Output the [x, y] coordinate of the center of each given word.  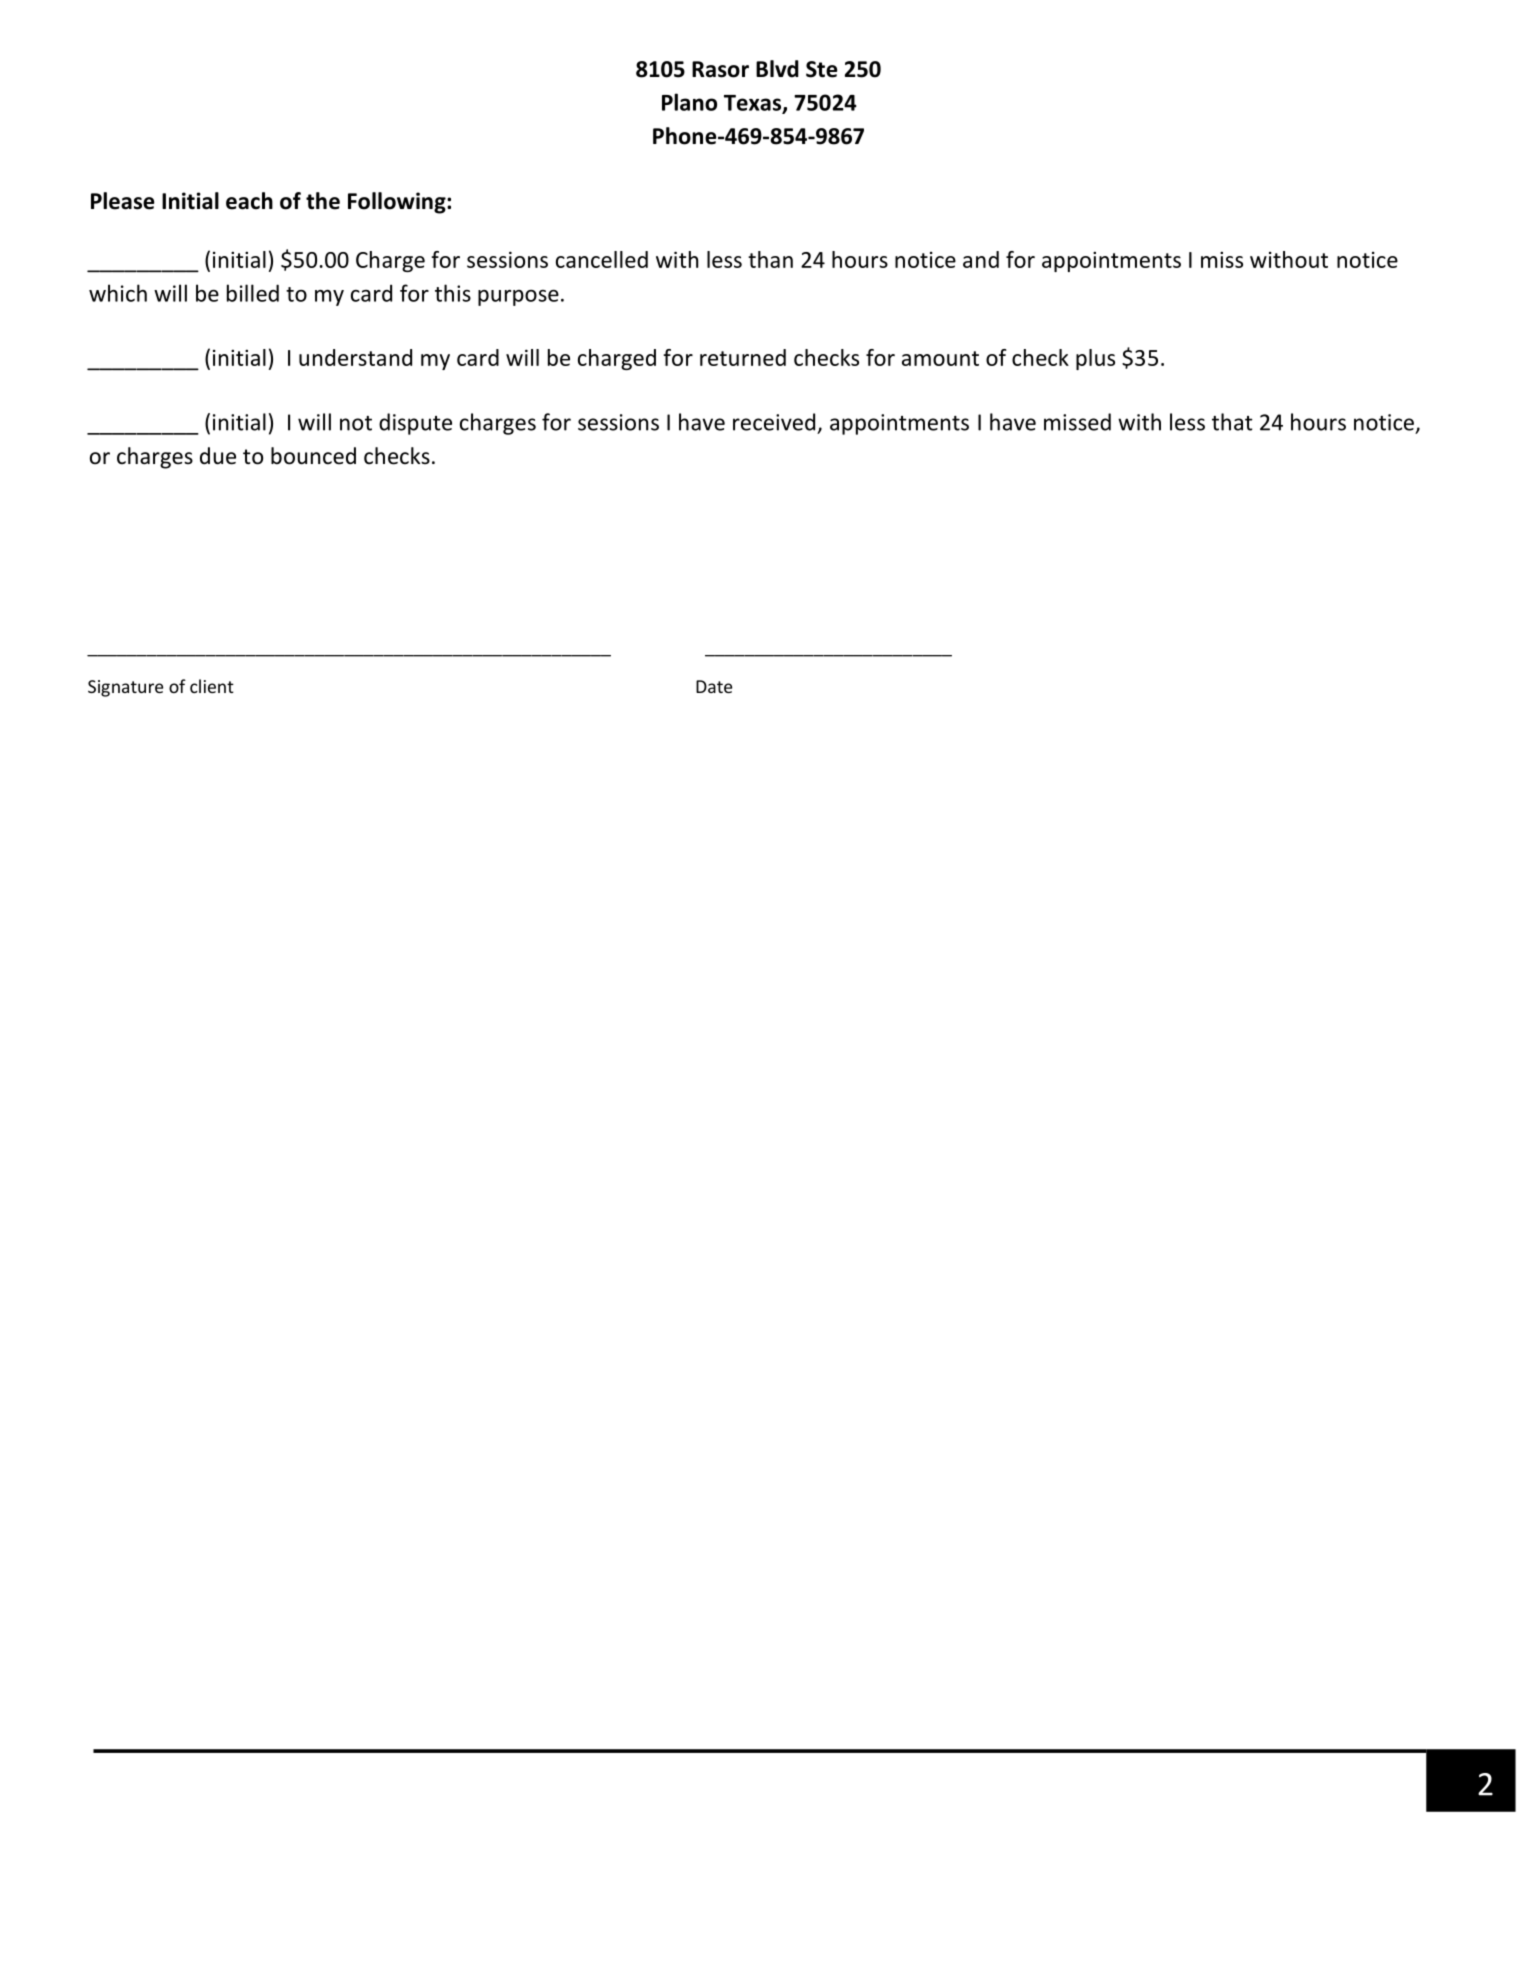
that [1232, 422]
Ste [822, 69]
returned [743, 357]
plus [1095, 359]
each [249, 201]
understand [355, 357]
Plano [689, 102]
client [212, 686]
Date [714, 686]
